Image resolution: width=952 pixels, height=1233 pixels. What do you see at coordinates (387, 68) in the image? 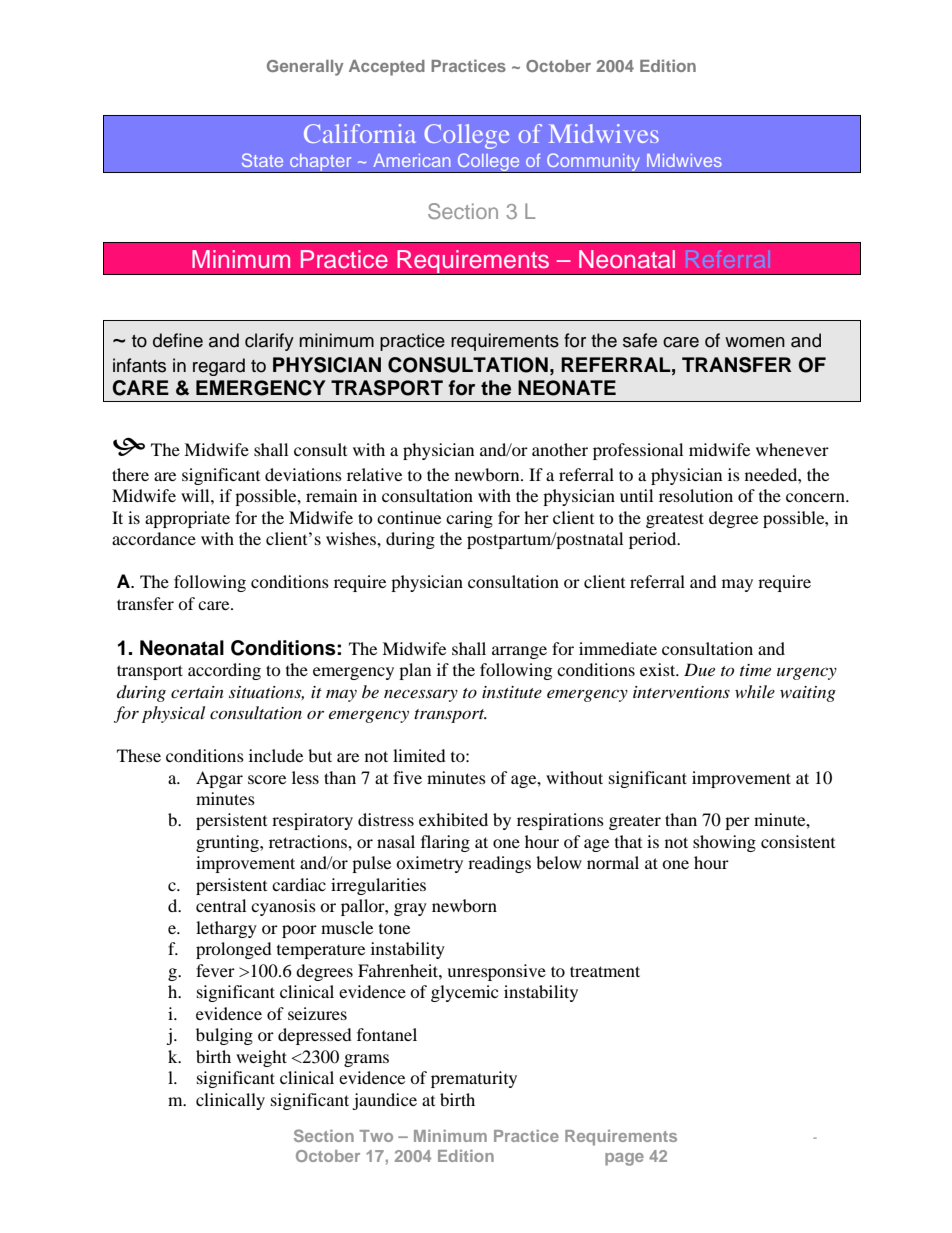
I see `Accepted` at bounding box center [387, 68].
